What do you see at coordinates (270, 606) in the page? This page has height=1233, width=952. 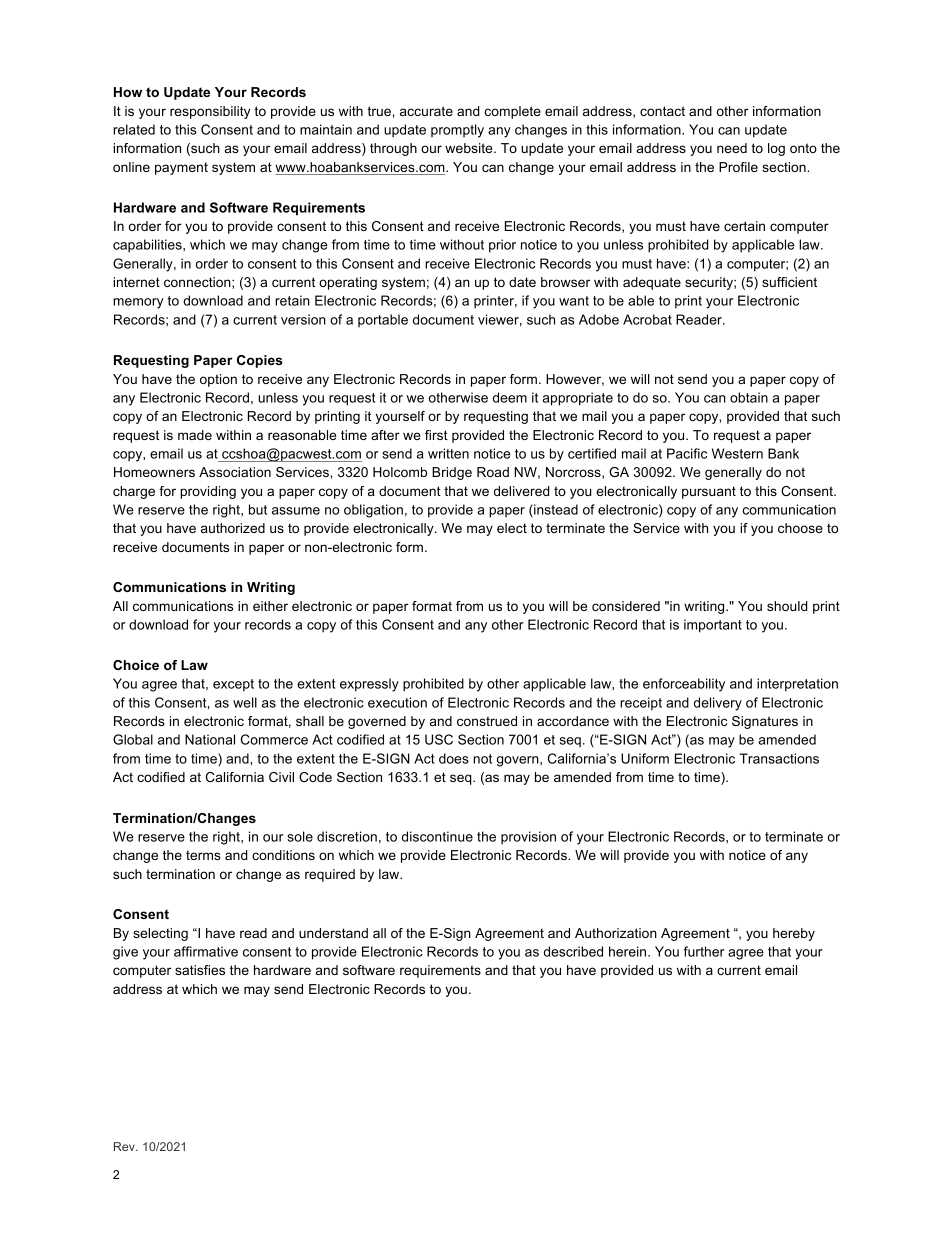 I see `either` at bounding box center [270, 606].
